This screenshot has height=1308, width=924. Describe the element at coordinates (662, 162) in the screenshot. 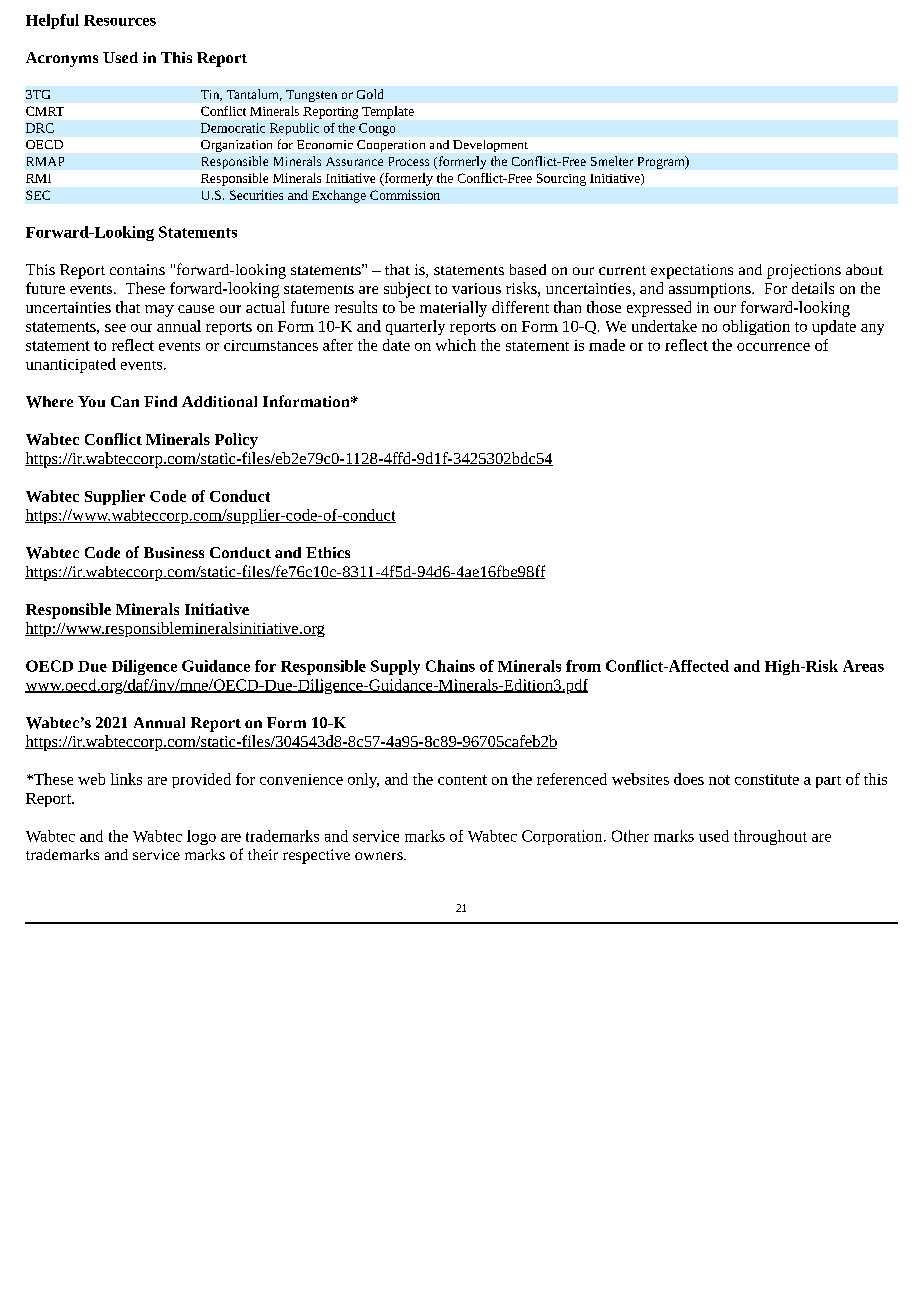

I see `Program` at that location.
